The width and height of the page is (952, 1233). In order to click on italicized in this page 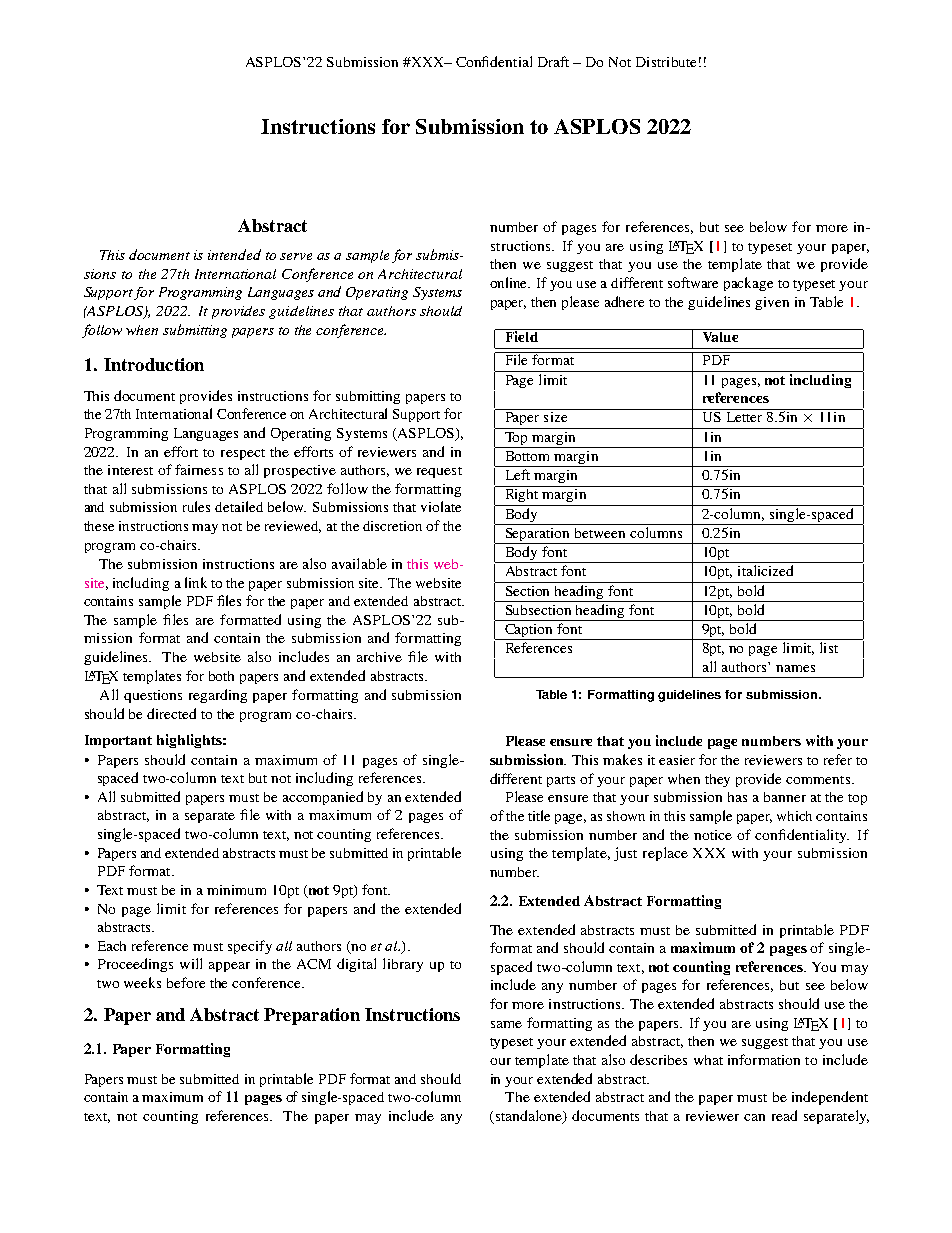, I will do `click(765, 570)`.
